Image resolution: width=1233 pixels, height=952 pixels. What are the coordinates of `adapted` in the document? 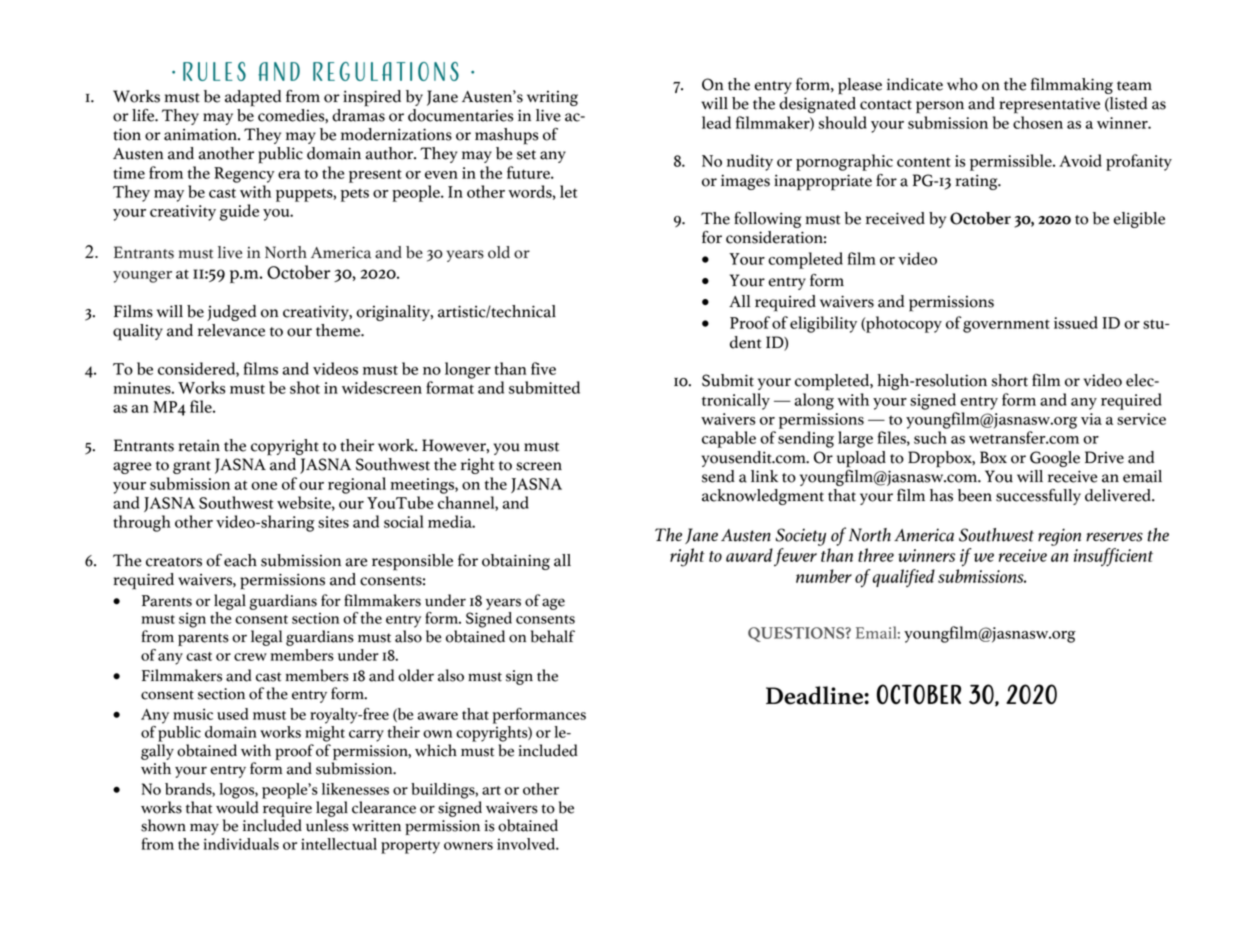 It's located at (253, 98).
